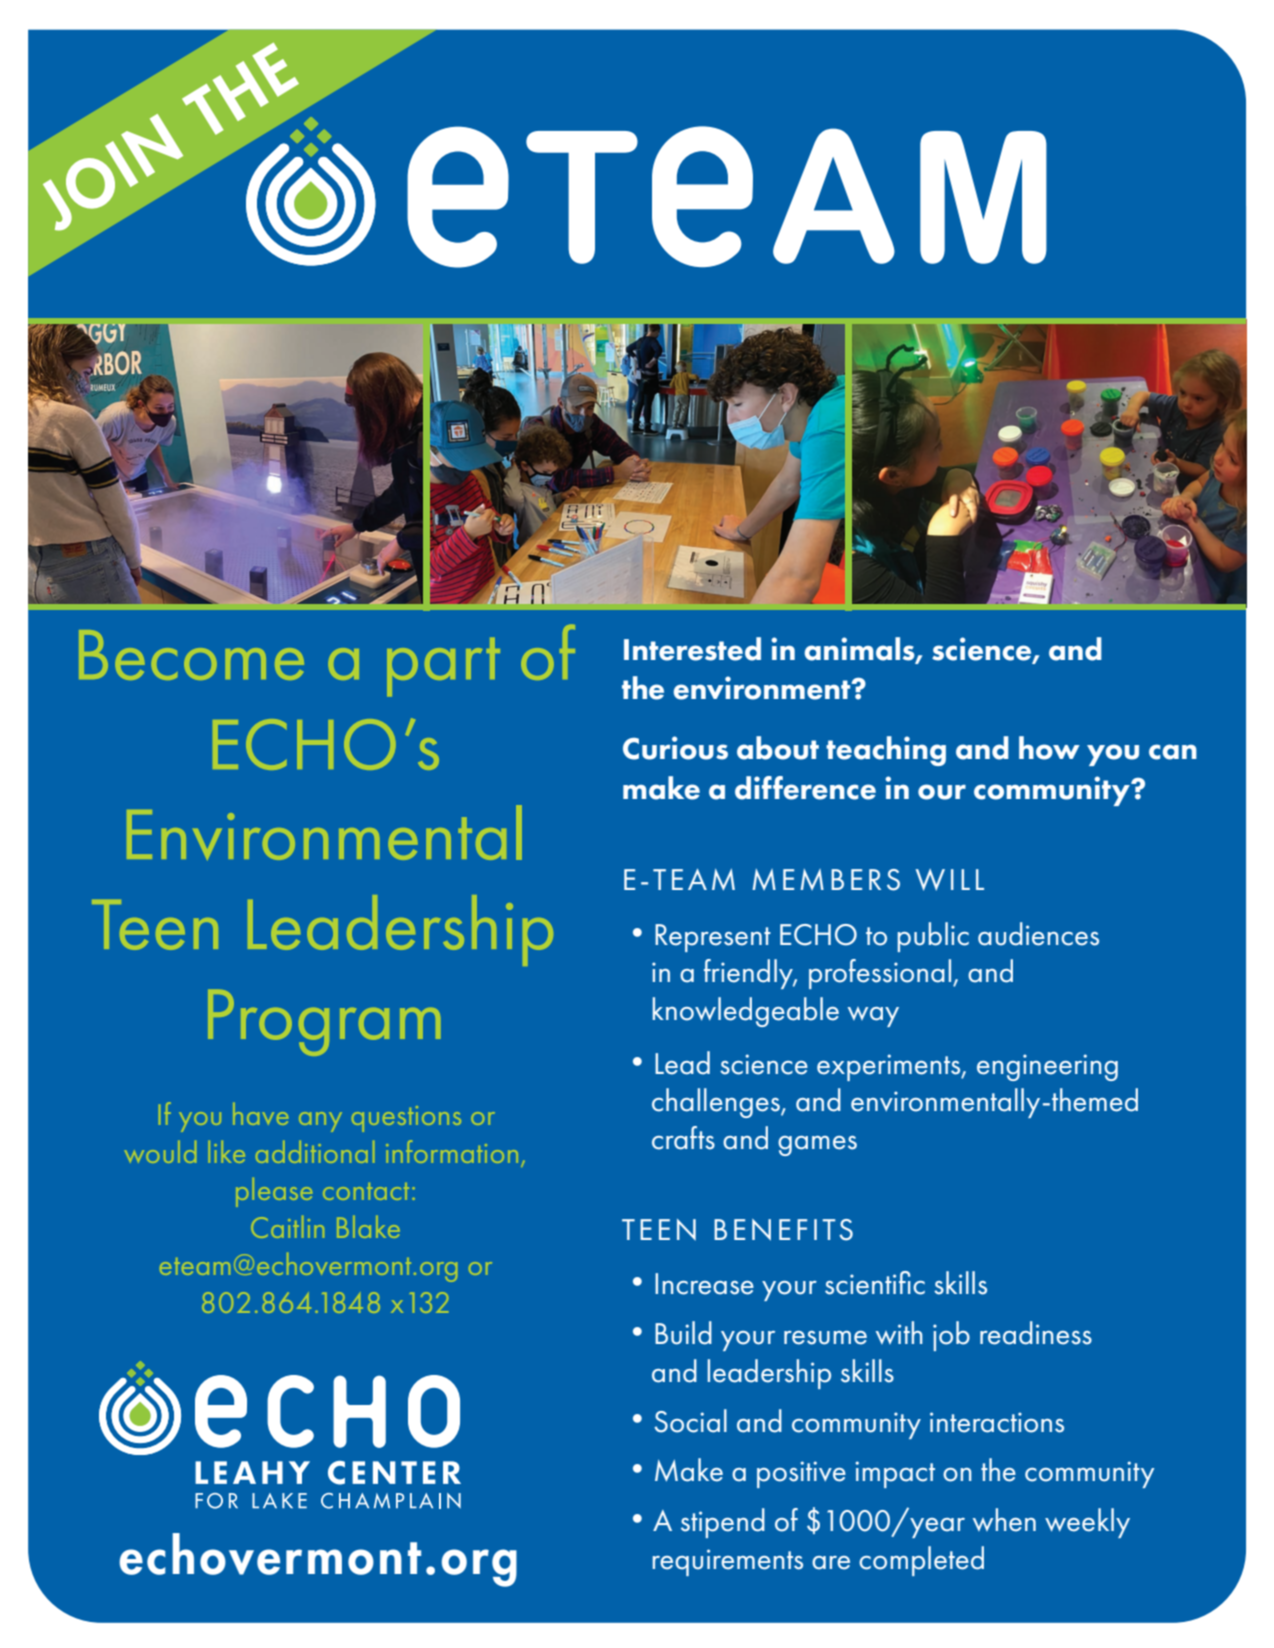  Describe the element at coordinates (1036, 1333) in the screenshot. I see `readiness` at that location.
